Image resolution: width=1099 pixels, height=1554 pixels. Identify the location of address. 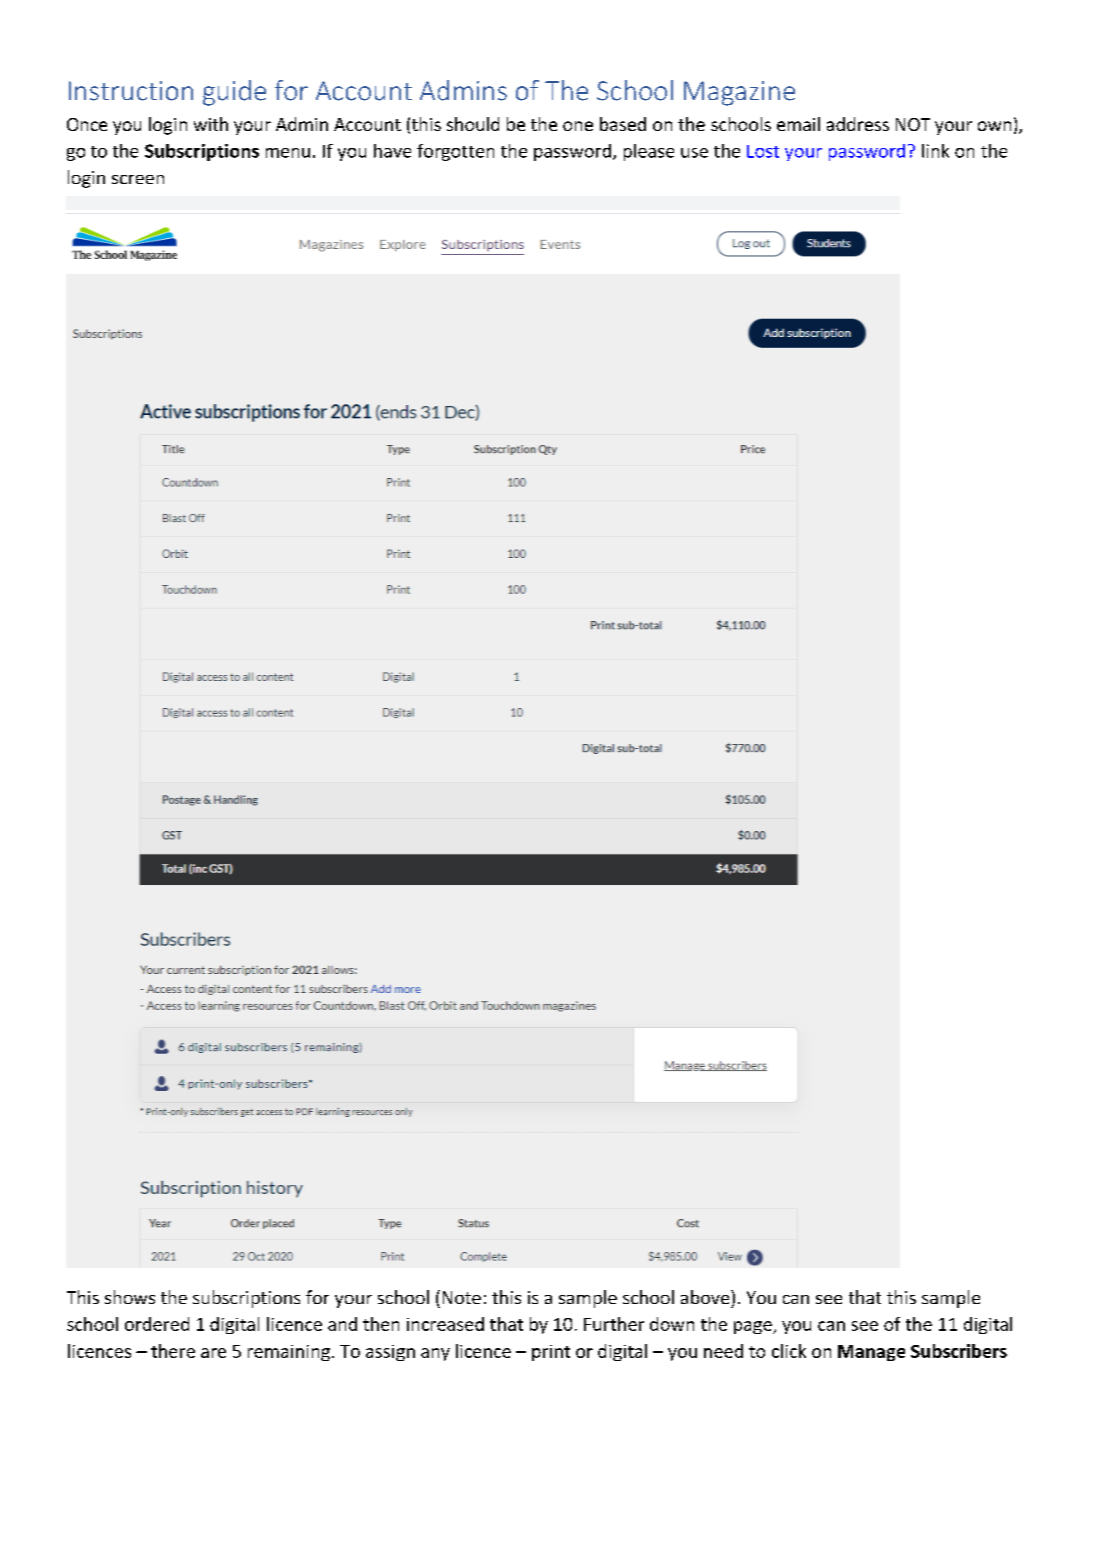
(858, 124).
